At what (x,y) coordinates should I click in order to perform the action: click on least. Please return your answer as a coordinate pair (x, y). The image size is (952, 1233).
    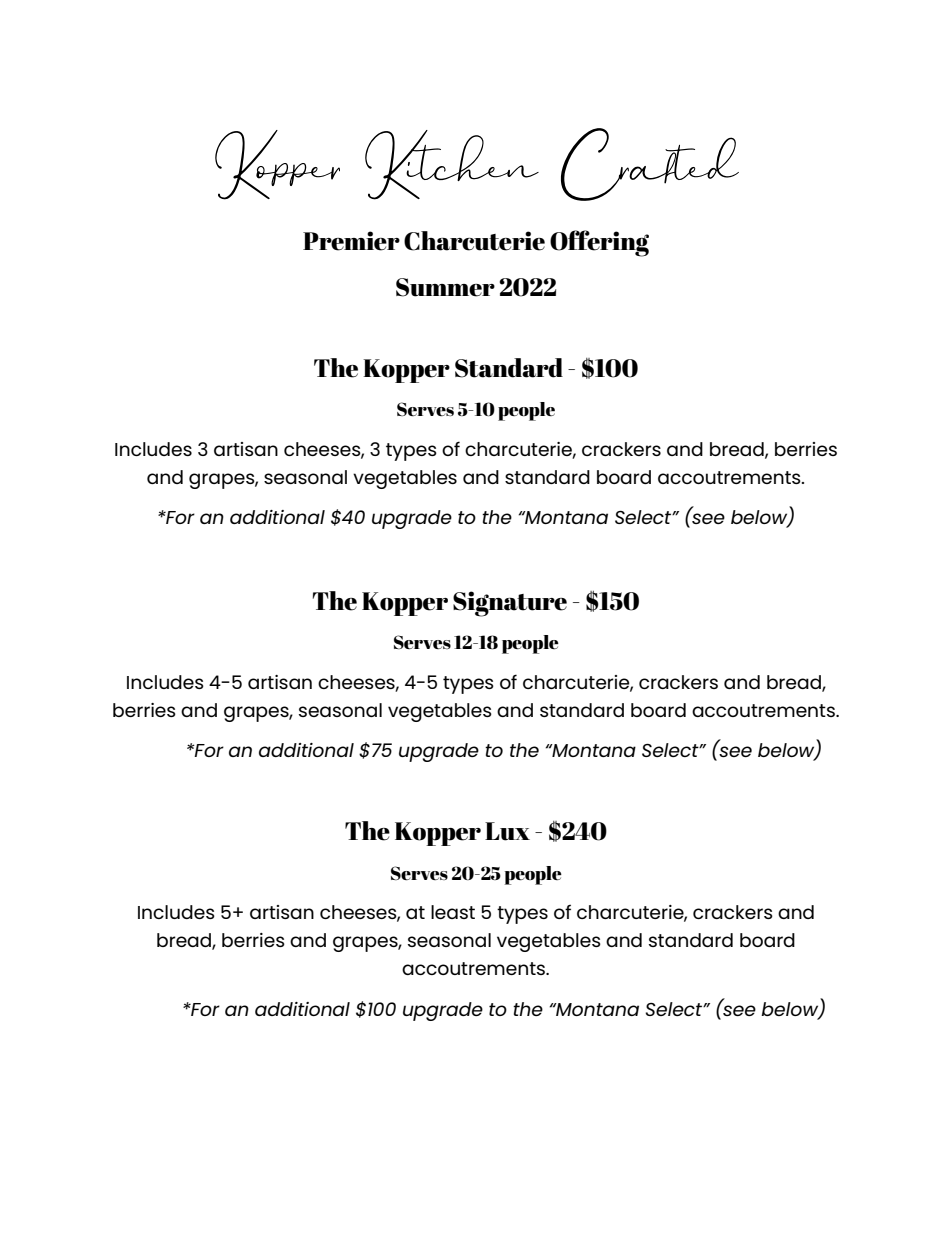
    Looking at the image, I should click on (453, 912).
